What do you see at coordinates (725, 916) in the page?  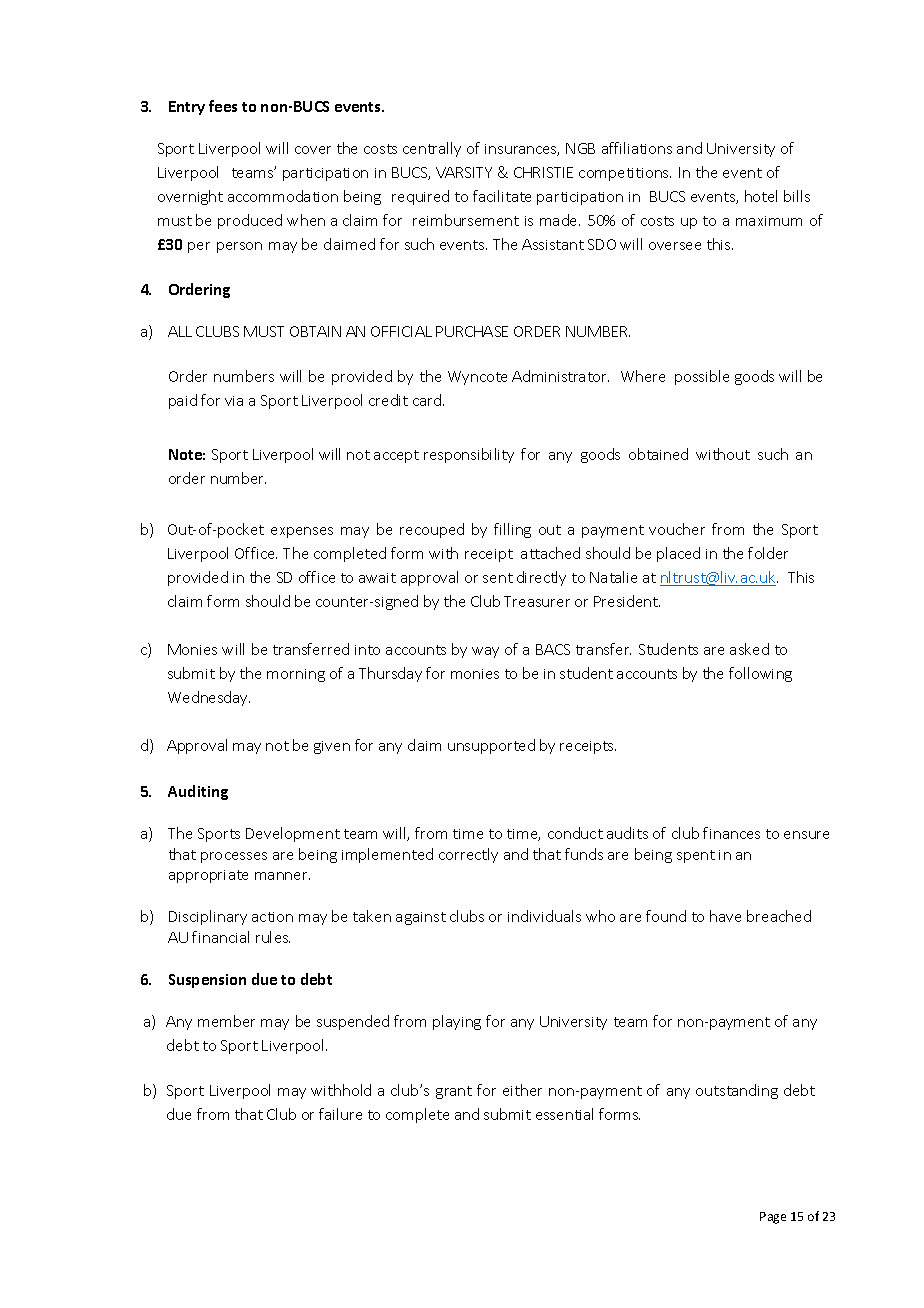 I see `have` at bounding box center [725, 916].
